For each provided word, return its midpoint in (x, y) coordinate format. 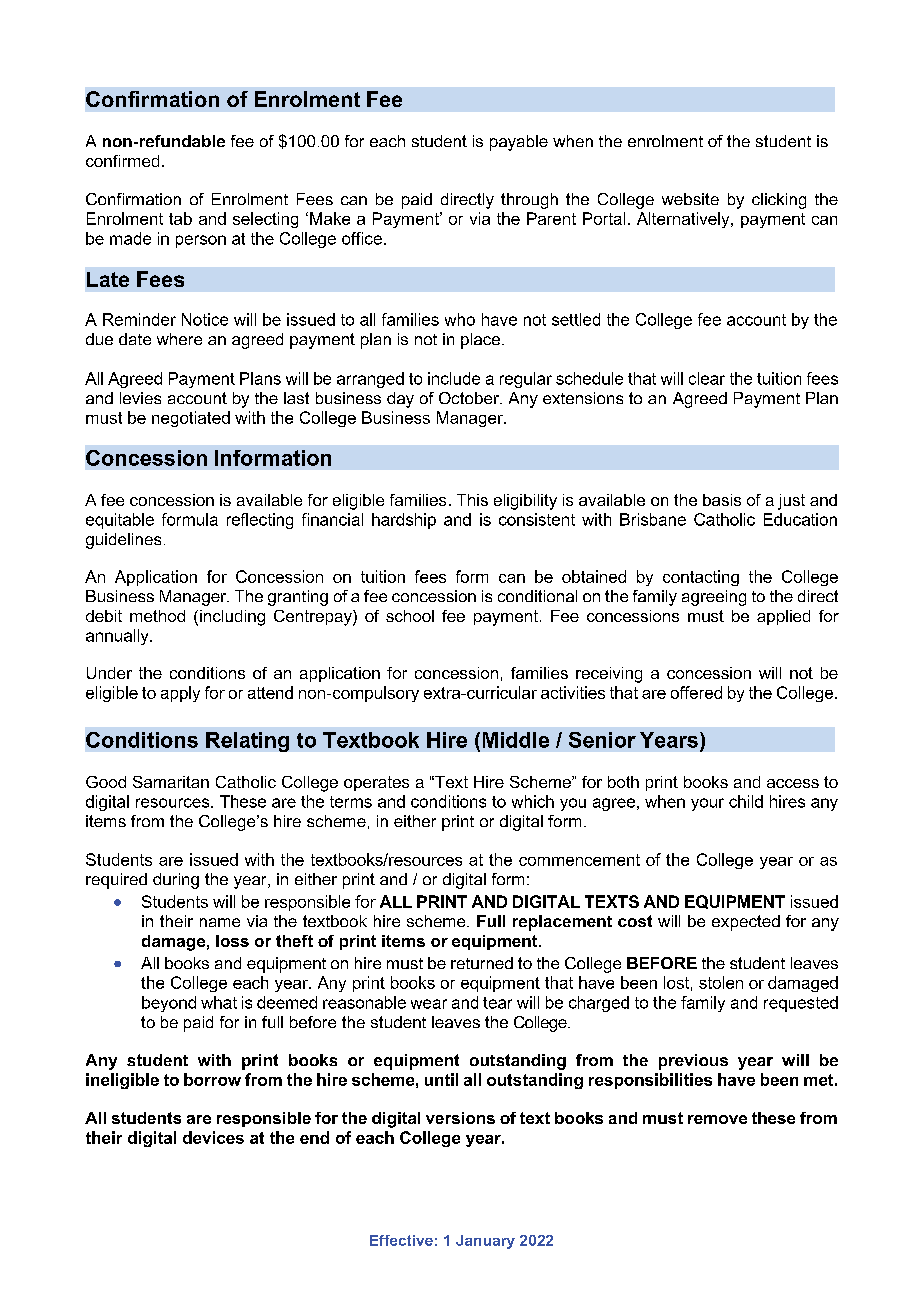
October (470, 398)
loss (232, 941)
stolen (721, 982)
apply (180, 694)
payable (519, 143)
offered (696, 692)
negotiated (191, 419)
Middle (516, 740)
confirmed (122, 161)
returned (482, 963)
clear (707, 378)
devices (213, 1137)
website (690, 199)
